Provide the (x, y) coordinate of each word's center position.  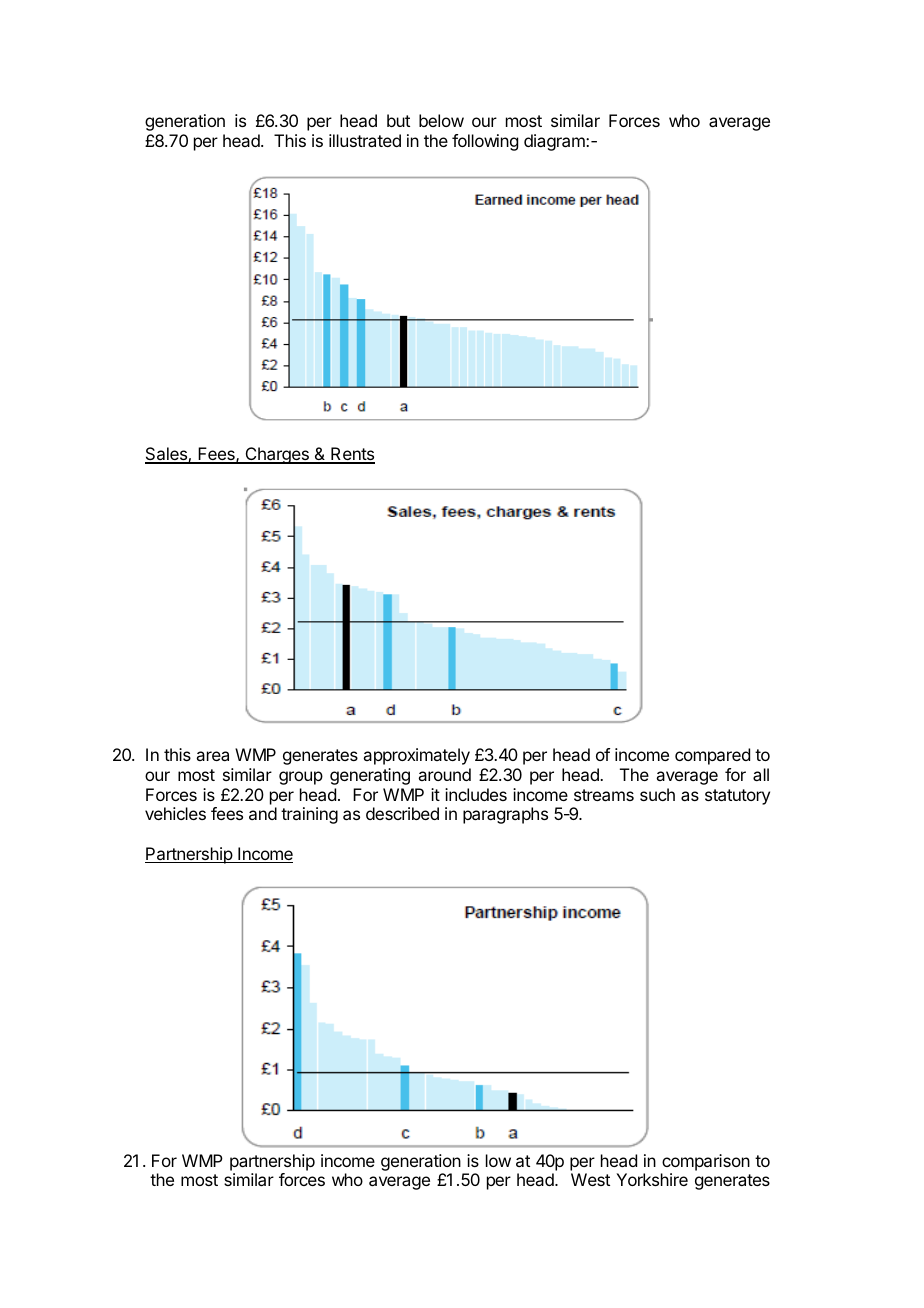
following (485, 142)
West (590, 1179)
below (441, 120)
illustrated (365, 140)
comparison (706, 1162)
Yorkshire (652, 1179)
